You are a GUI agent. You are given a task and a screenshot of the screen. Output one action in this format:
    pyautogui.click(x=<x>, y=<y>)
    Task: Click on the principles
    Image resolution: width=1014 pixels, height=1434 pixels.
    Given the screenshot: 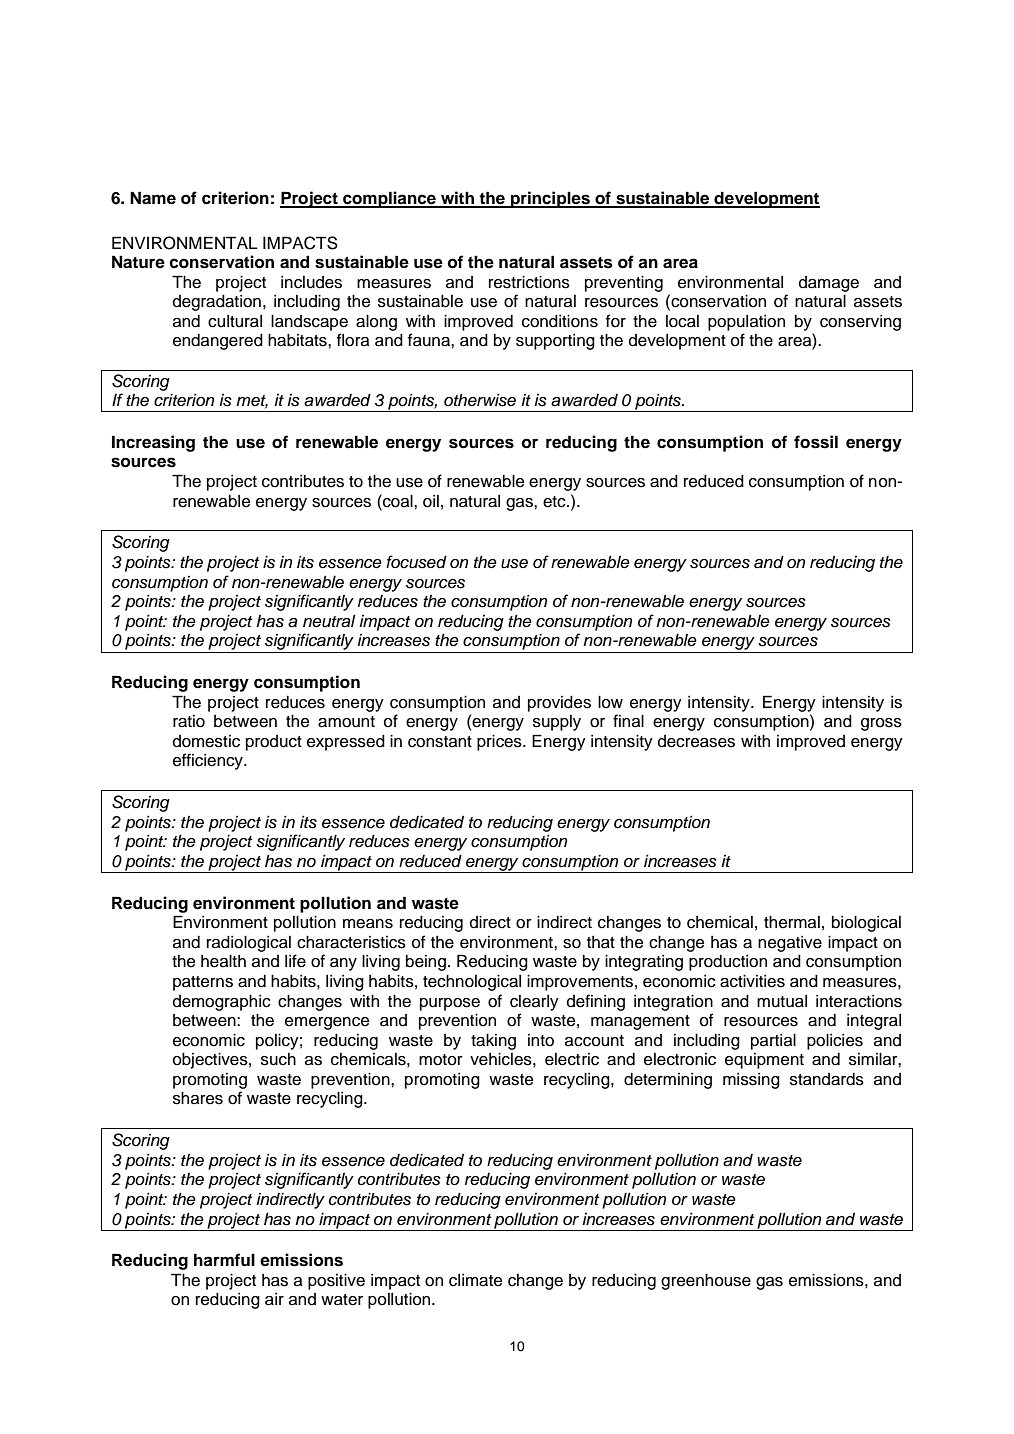 What is the action you would take?
    pyautogui.click(x=550, y=199)
